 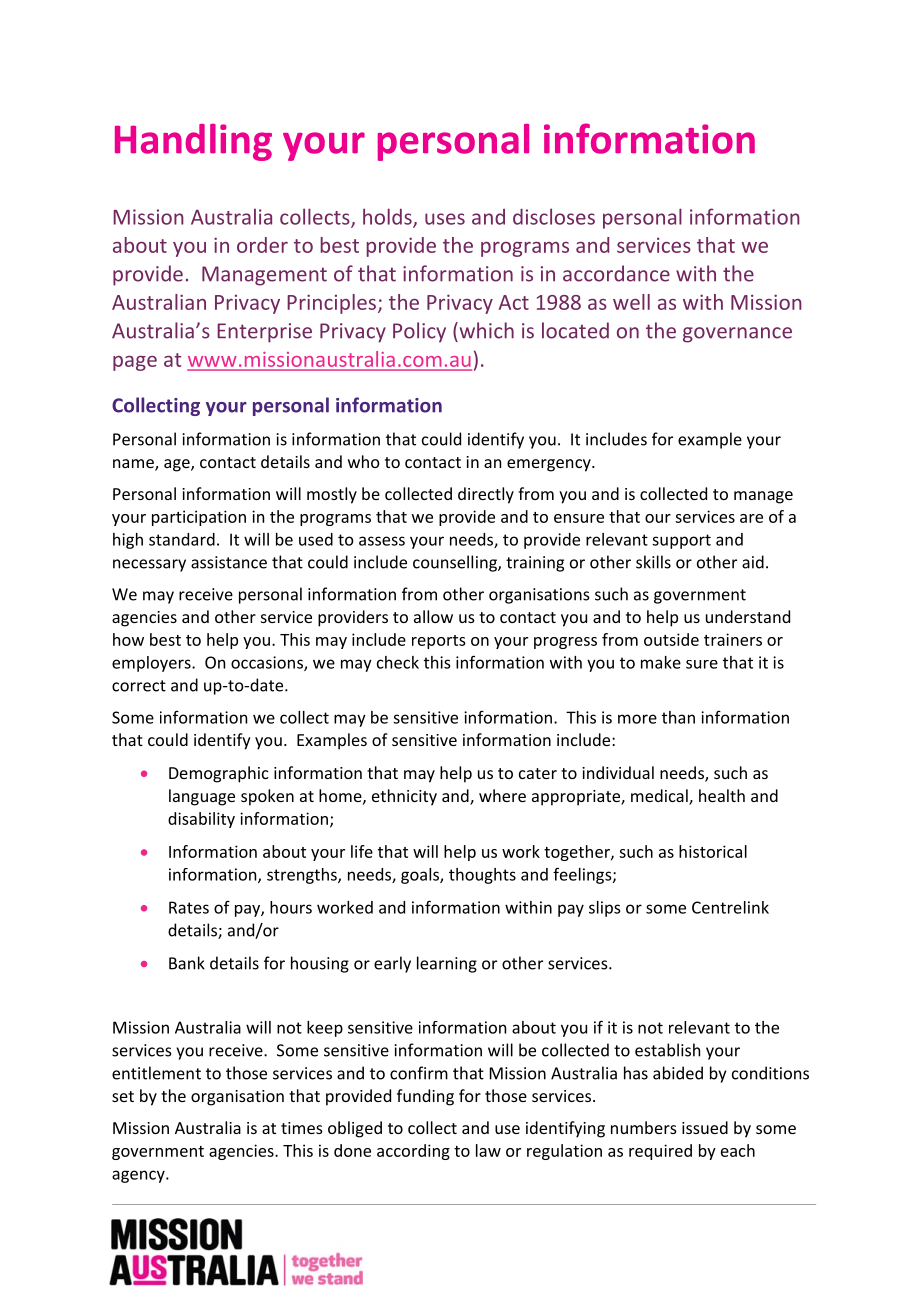 What do you see at coordinates (671, 639) in the image?
I see `outside` at bounding box center [671, 639].
